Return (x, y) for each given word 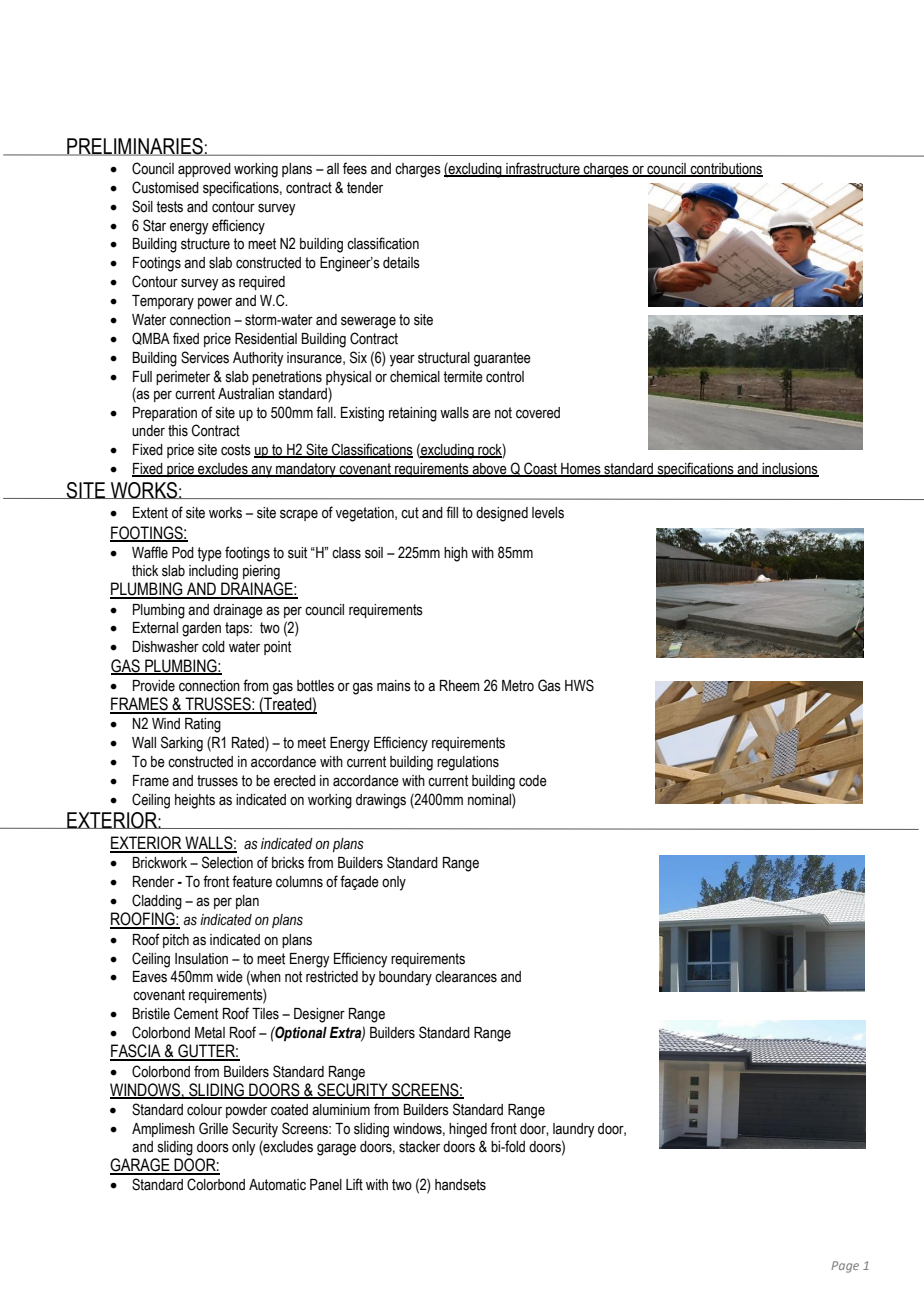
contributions (726, 170)
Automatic (277, 1185)
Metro (518, 686)
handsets (460, 1185)
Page (845, 1267)
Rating (203, 725)
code (533, 781)
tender (365, 188)
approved (204, 170)
